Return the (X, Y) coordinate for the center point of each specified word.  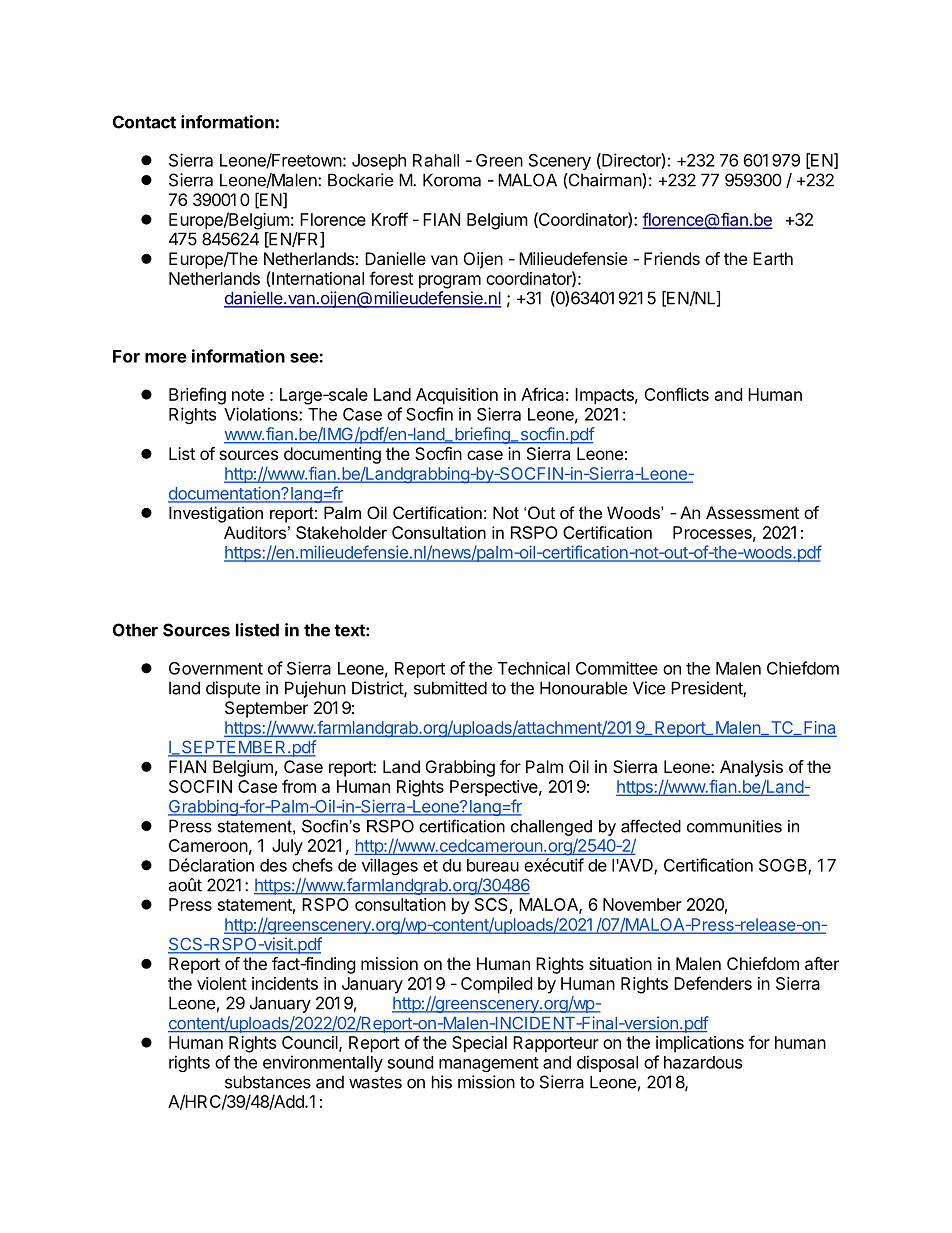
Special (479, 1044)
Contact (144, 122)
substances (268, 1082)
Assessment (752, 512)
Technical (534, 668)
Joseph (379, 162)
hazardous (703, 1062)
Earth (773, 258)
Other (135, 630)
